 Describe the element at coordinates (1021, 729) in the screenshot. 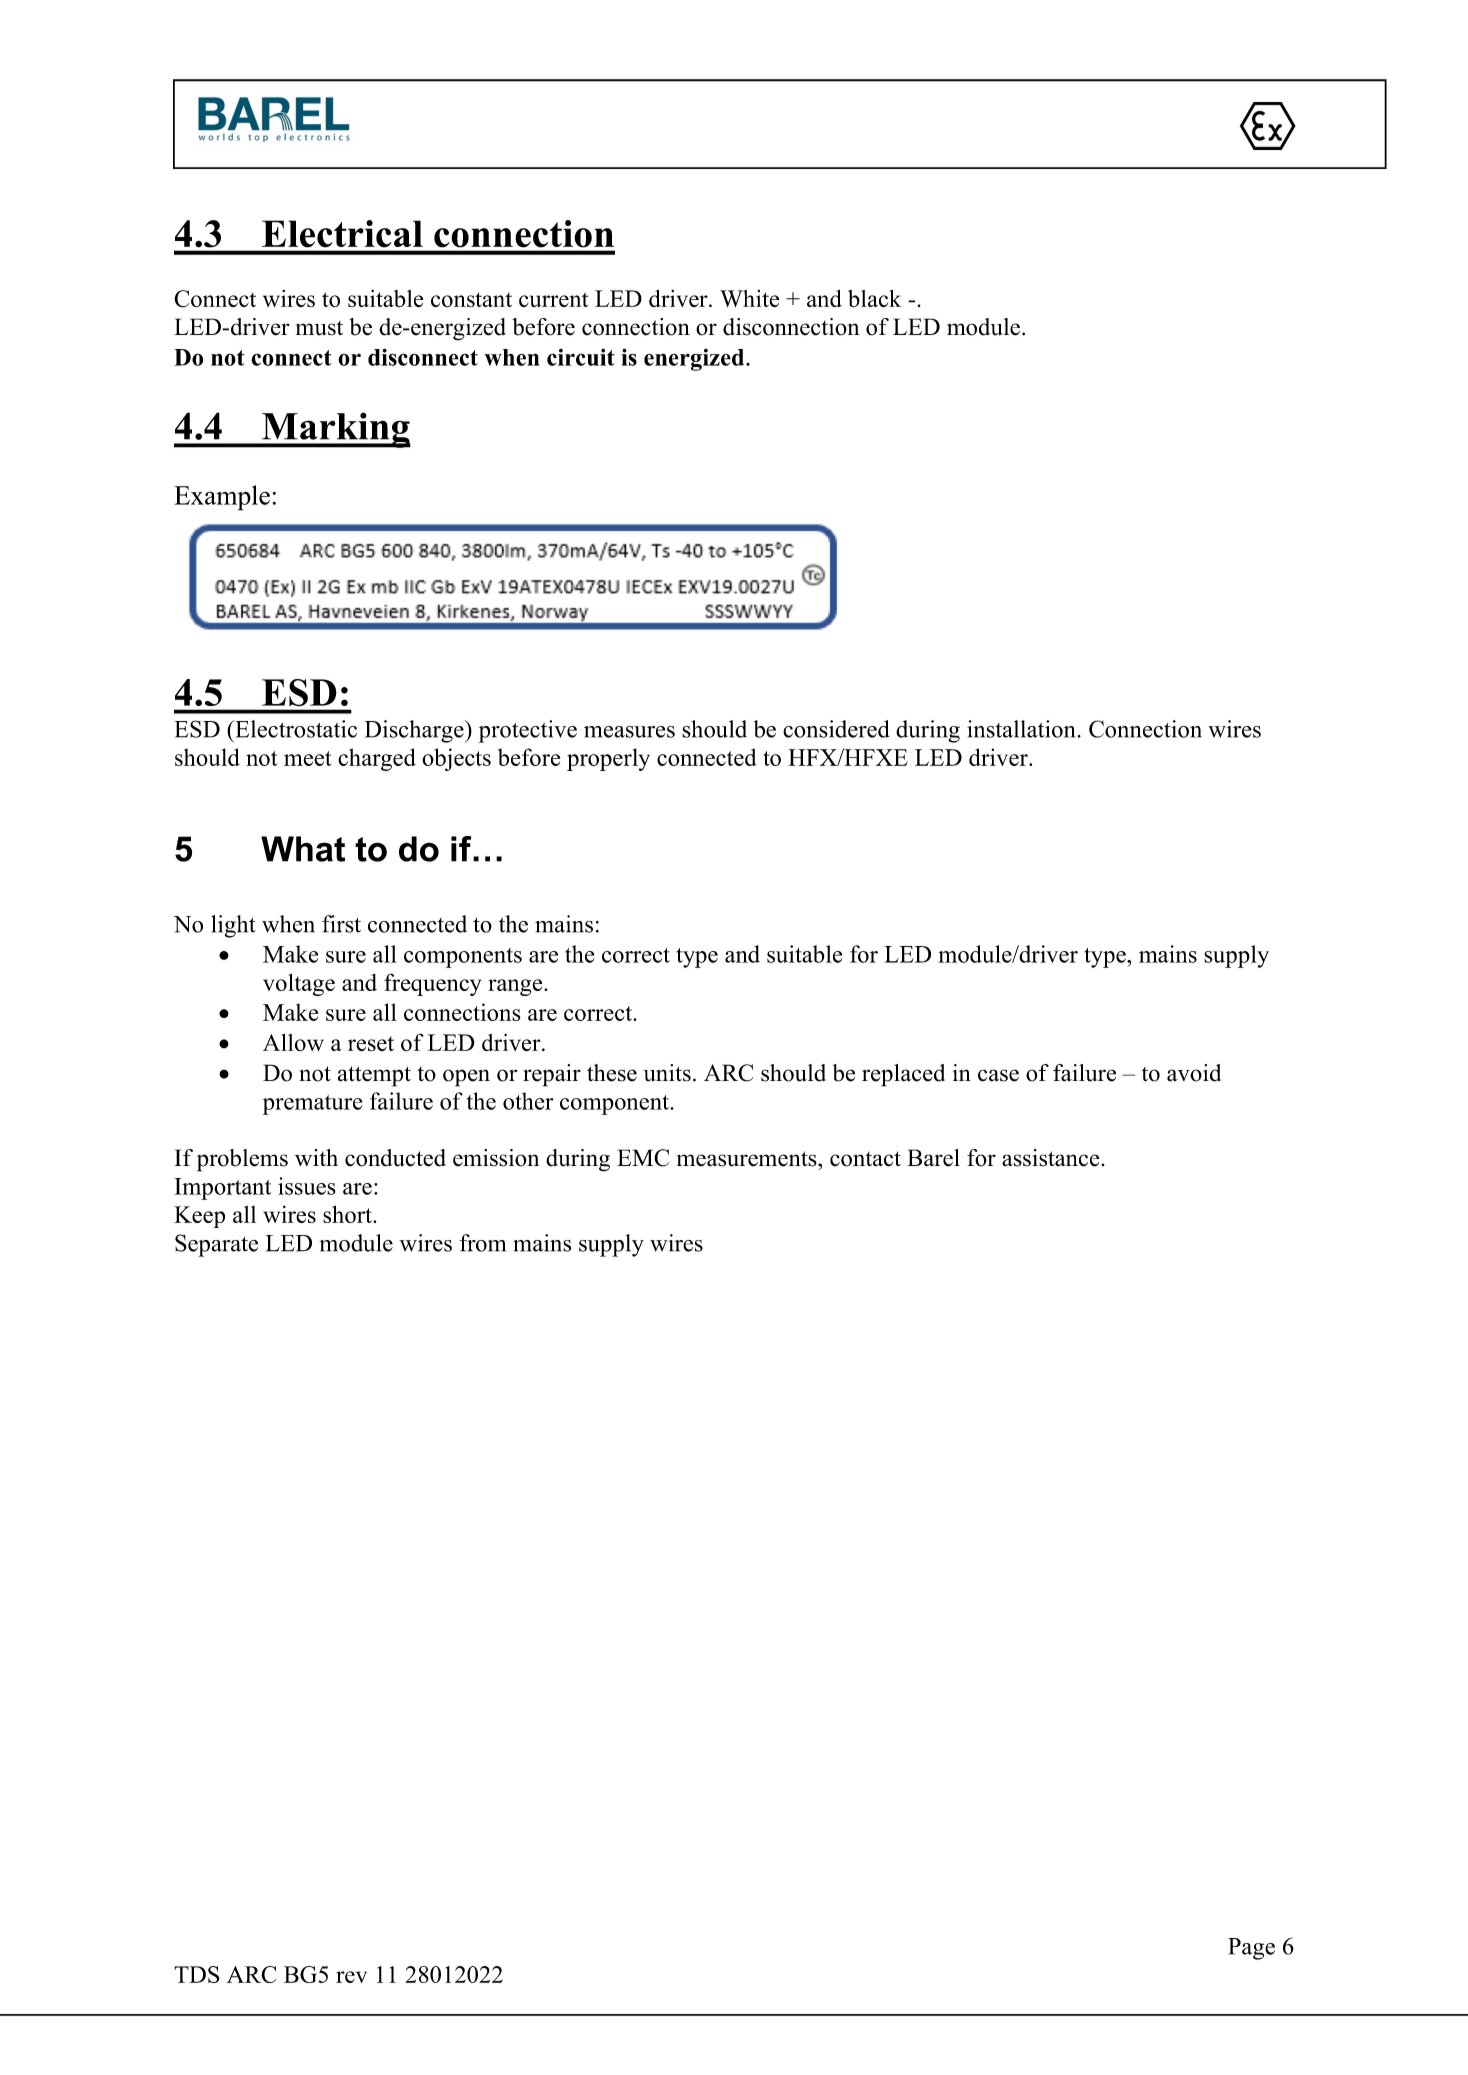

I see `installation` at that location.
